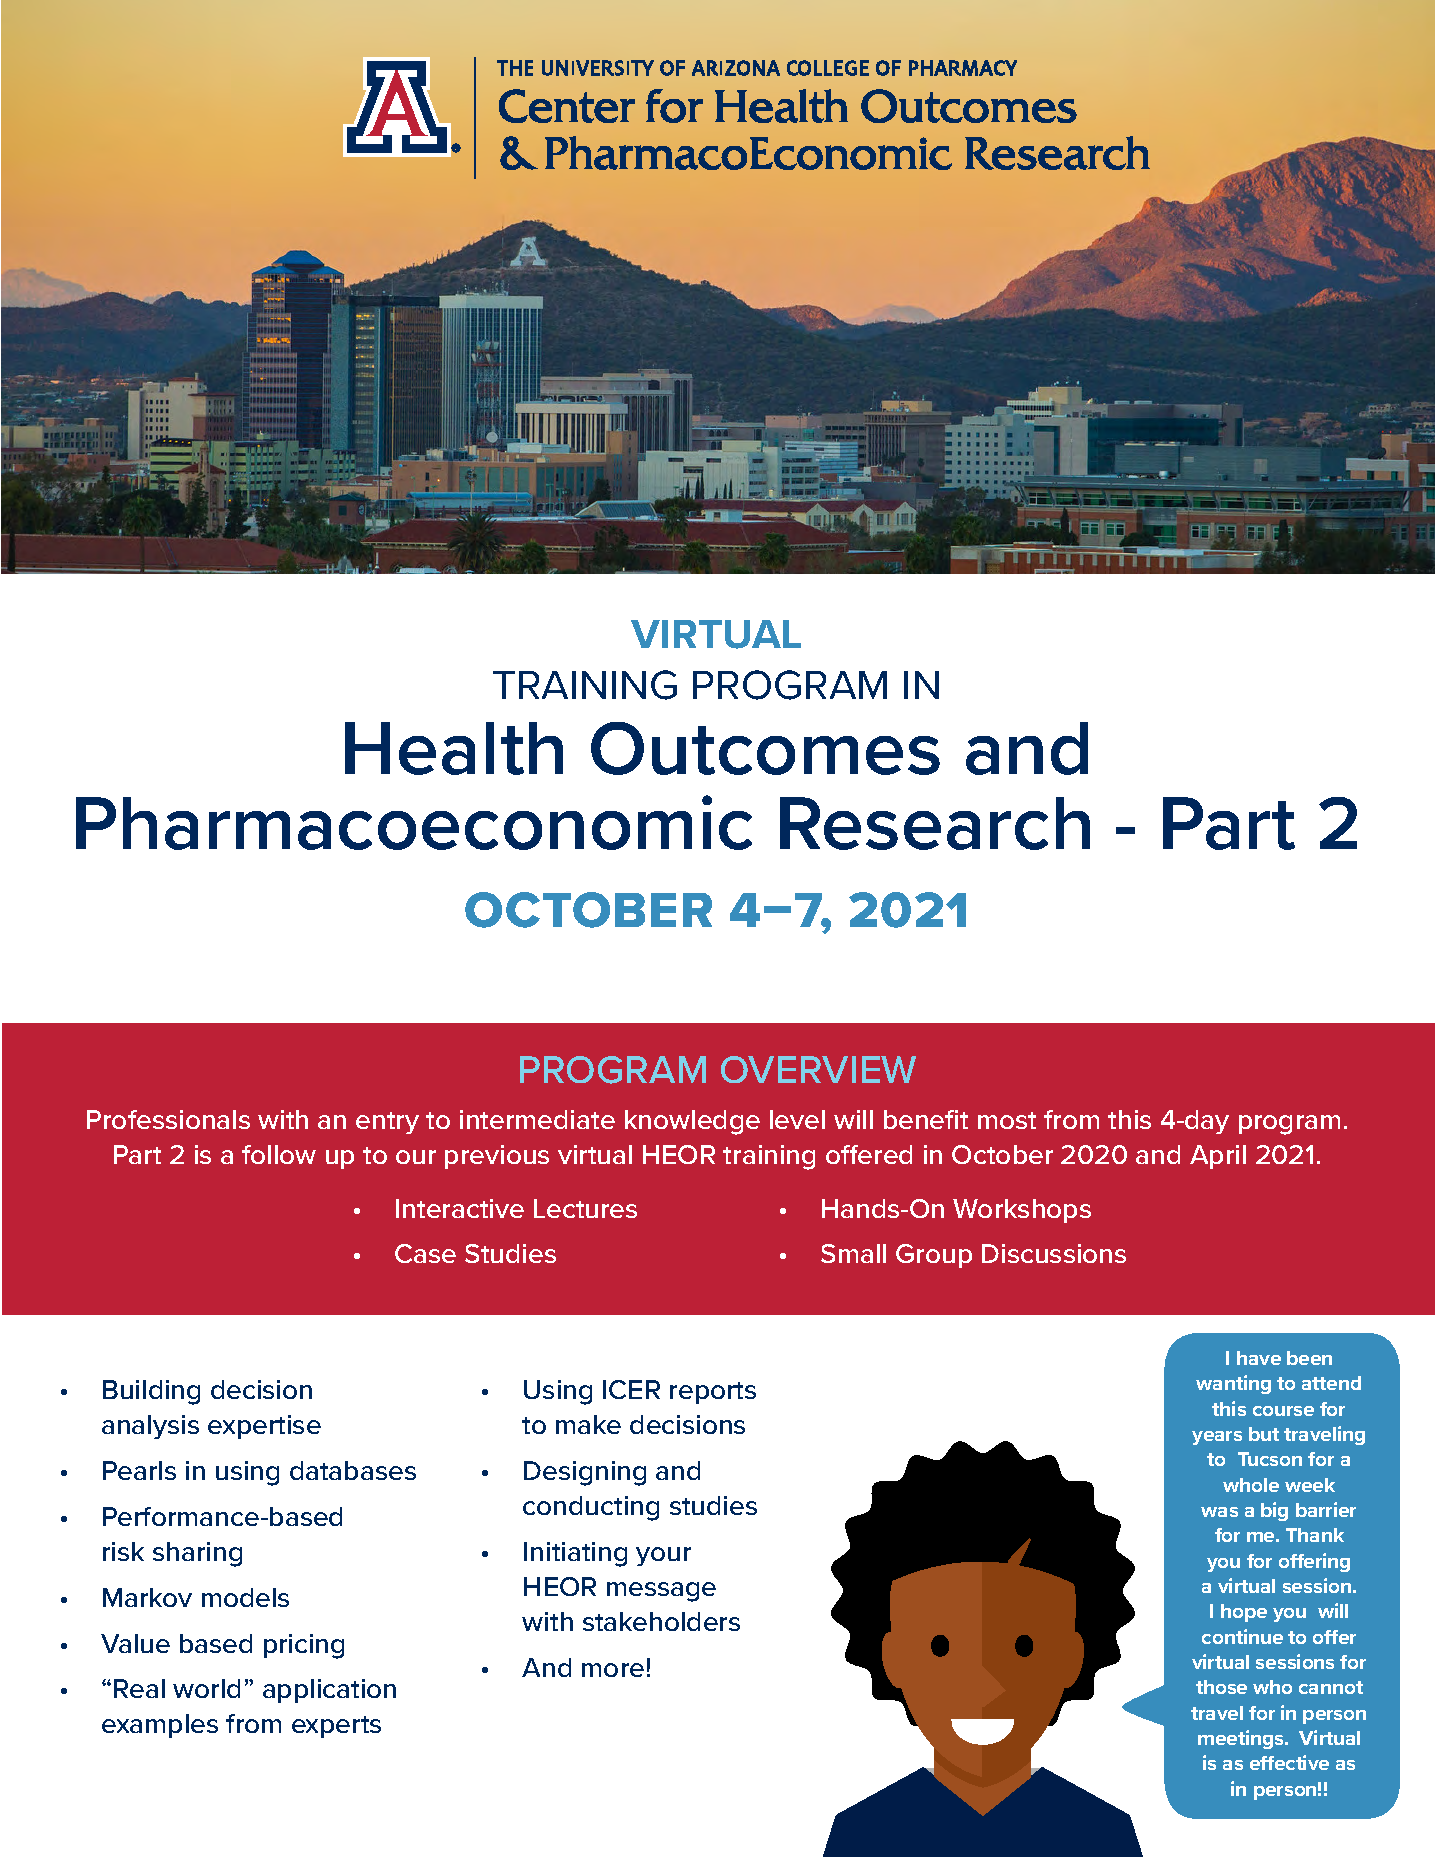  I want to click on more, so click(613, 1670).
